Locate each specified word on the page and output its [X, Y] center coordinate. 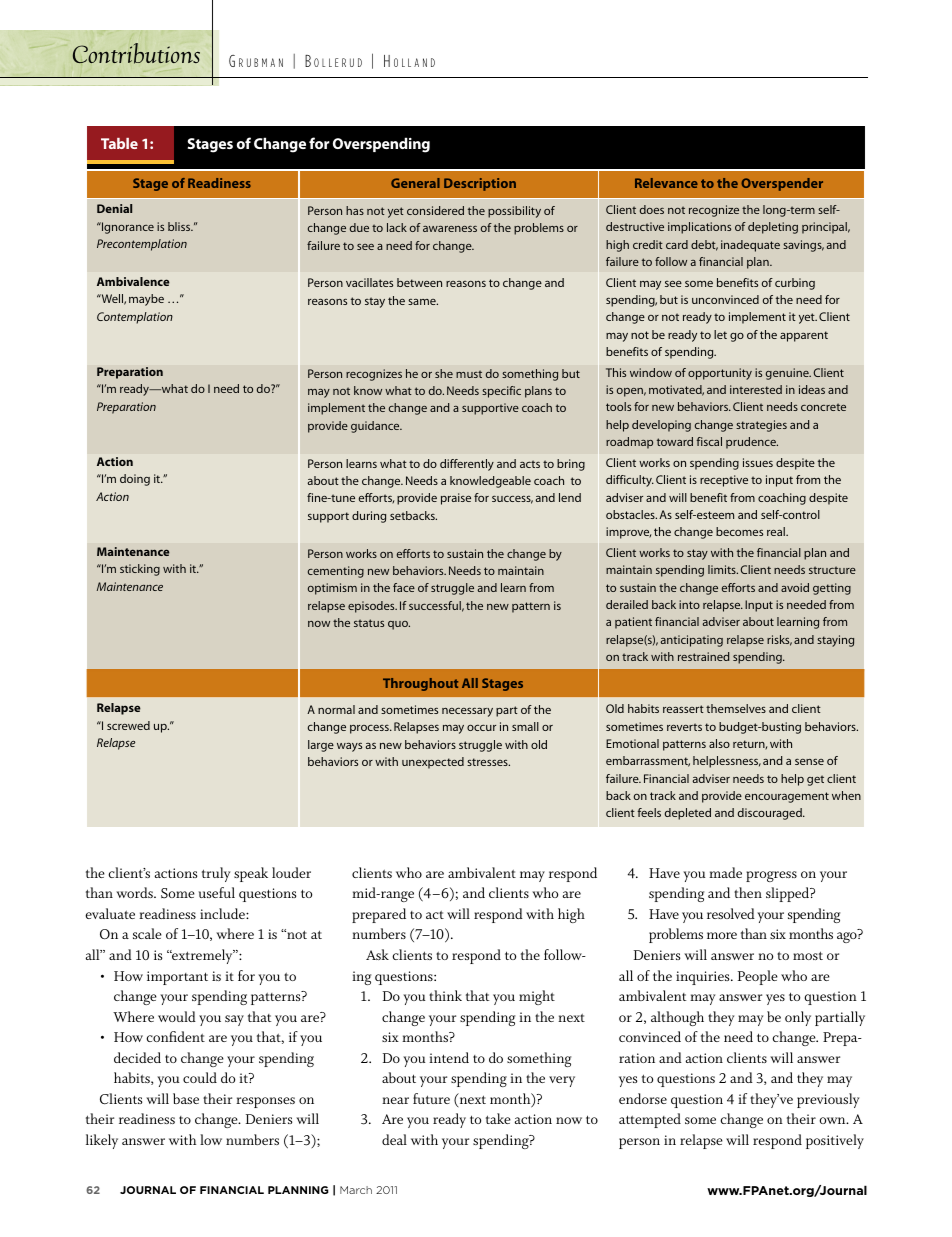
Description [480, 184]
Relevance [666, 183]
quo [399, 625]
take [498, 1118]
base [186, 1098]
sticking [140, 570]
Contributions [136, 53]
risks [779, 640]
